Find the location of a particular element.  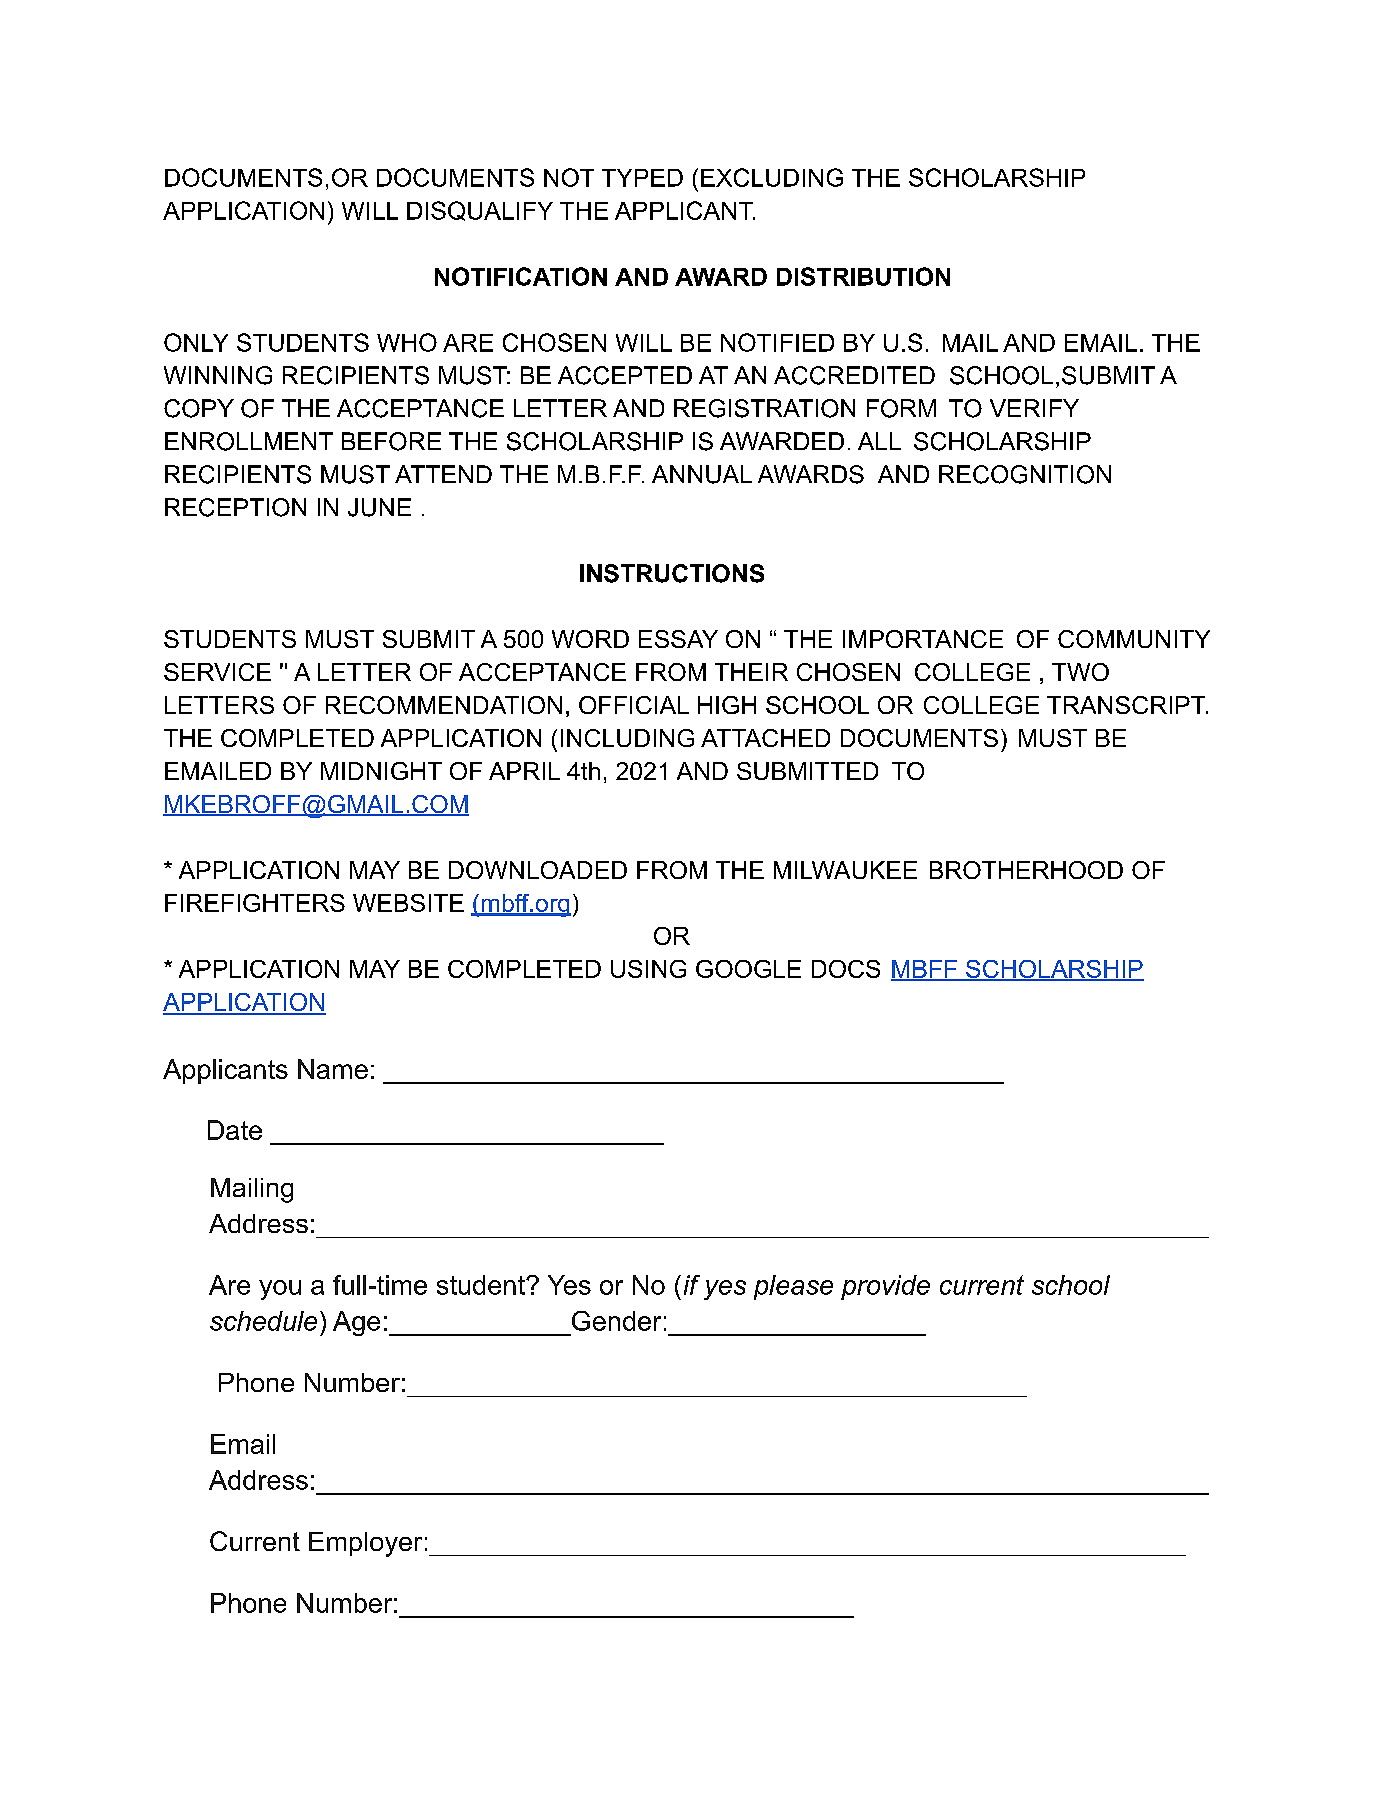

DISQUALIFY is located at coordinates (480, 211).
